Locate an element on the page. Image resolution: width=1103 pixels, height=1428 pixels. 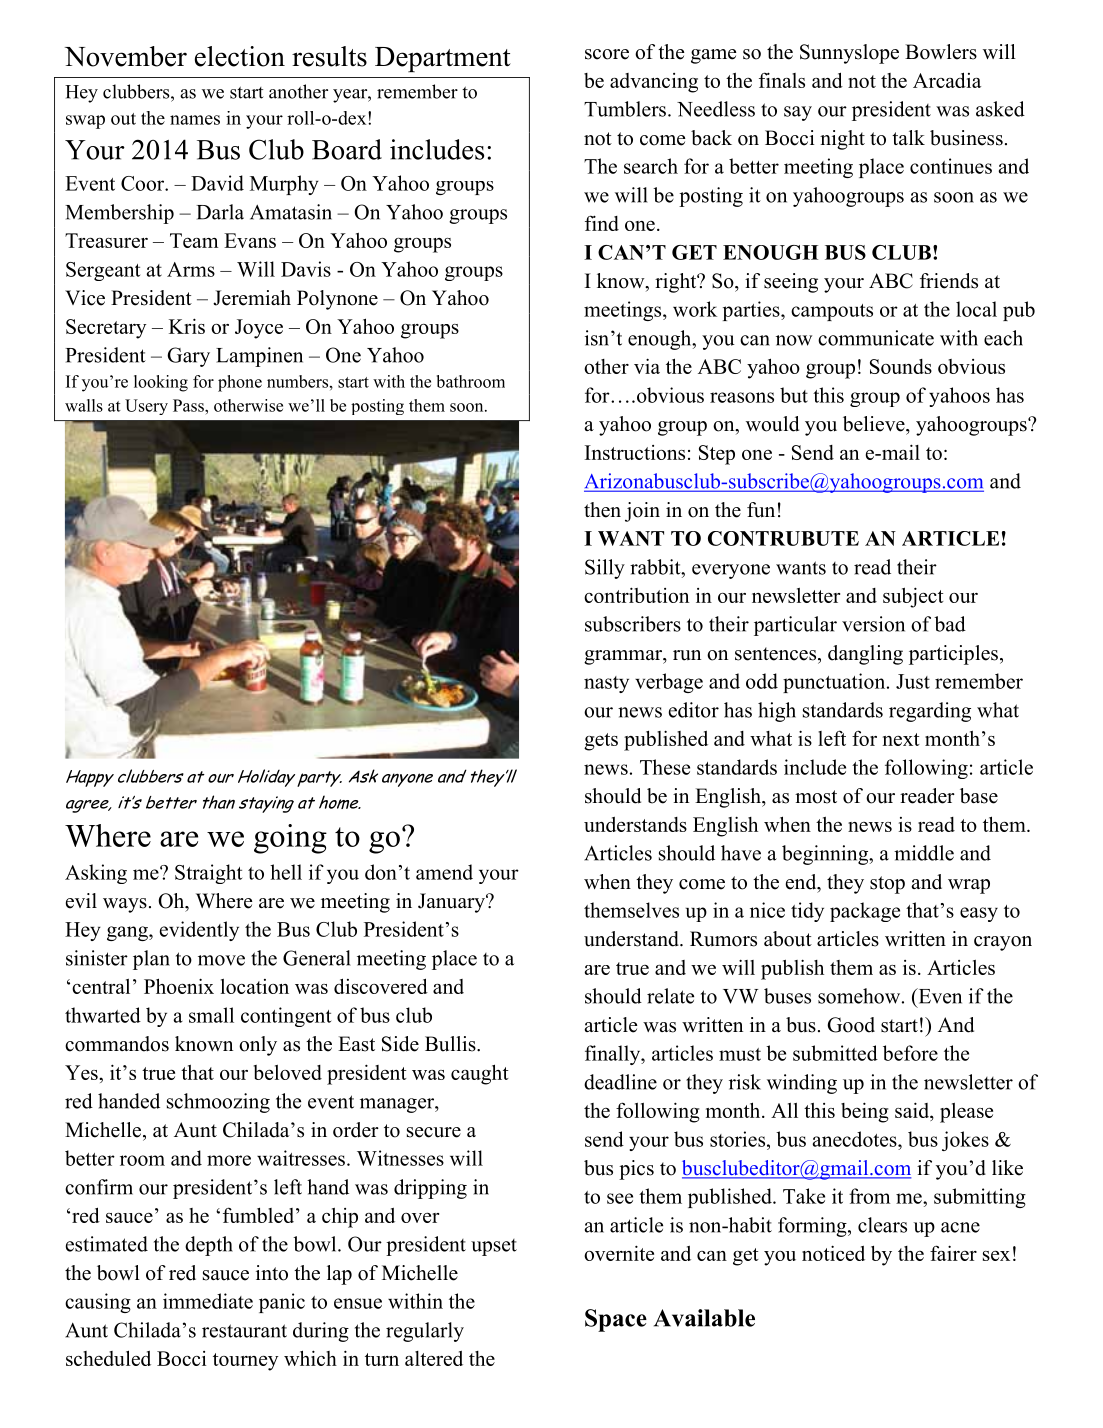
schmoozing is located at coordinates (218, 1103).
